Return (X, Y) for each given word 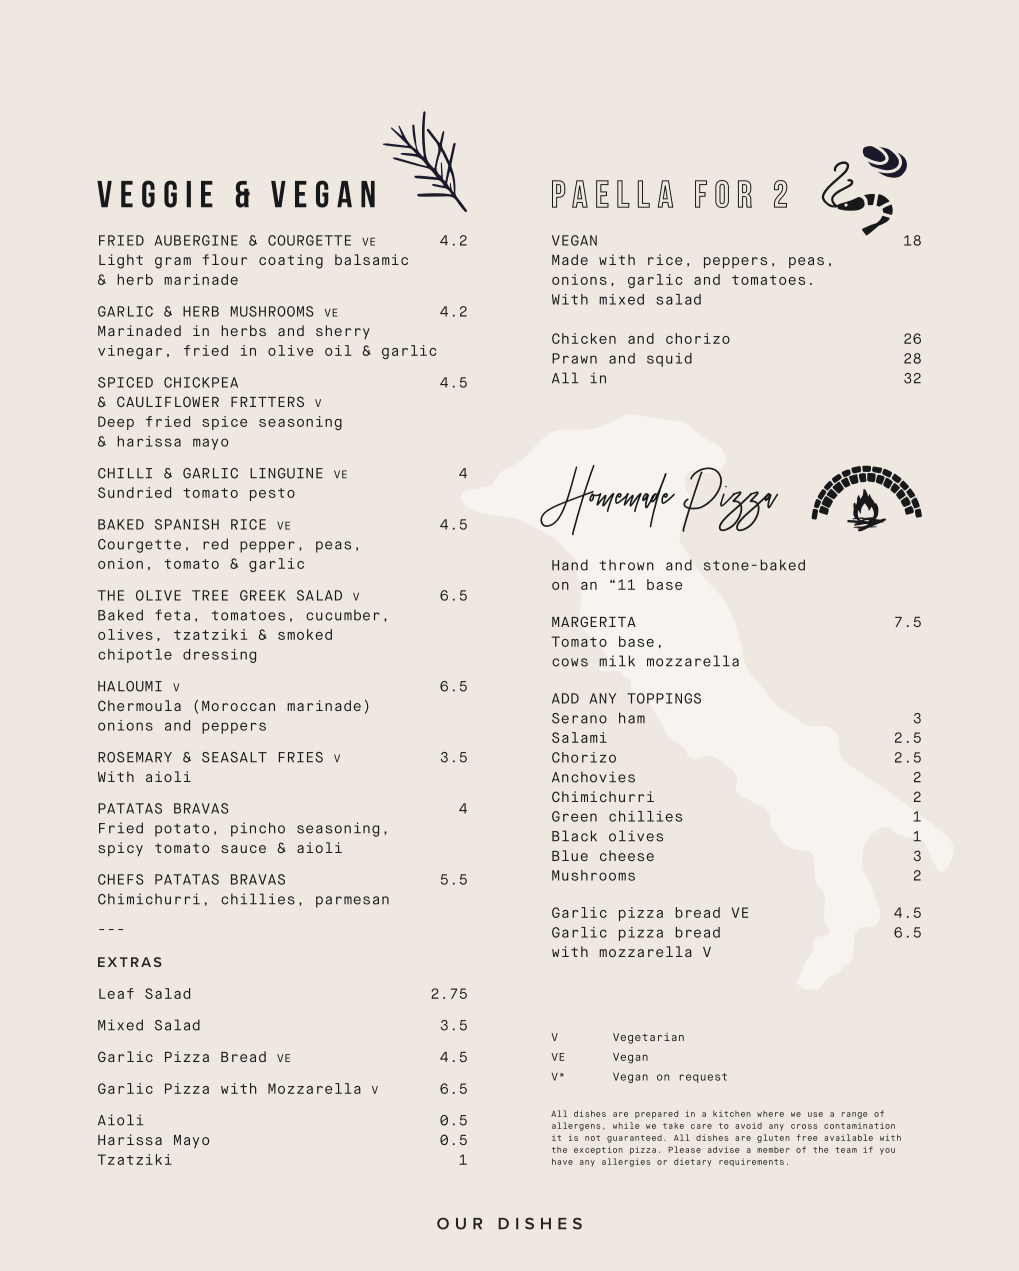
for (723, 194)
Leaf (116, 993)
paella (612, 194)
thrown (626, 565)
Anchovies (593, 777)
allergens (576, 1126)
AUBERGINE (196, 240)
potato (182, 830)
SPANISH (187, 524)
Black (574, 836)
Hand (570, 565)
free (807, 1137)
